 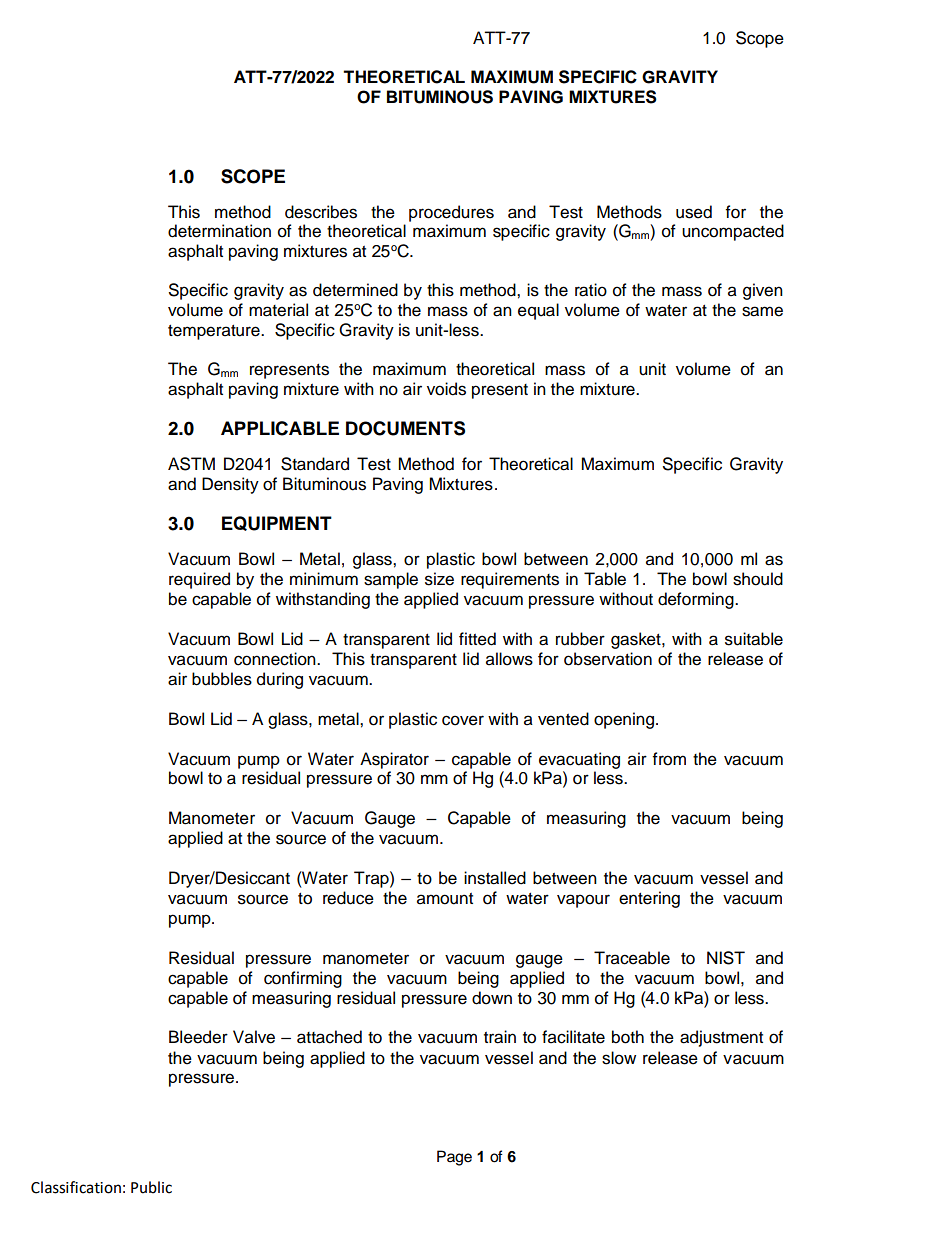 What do you see at coordinates (694, 212) in the page?
I see `used` at bounding box center [694, 212].
